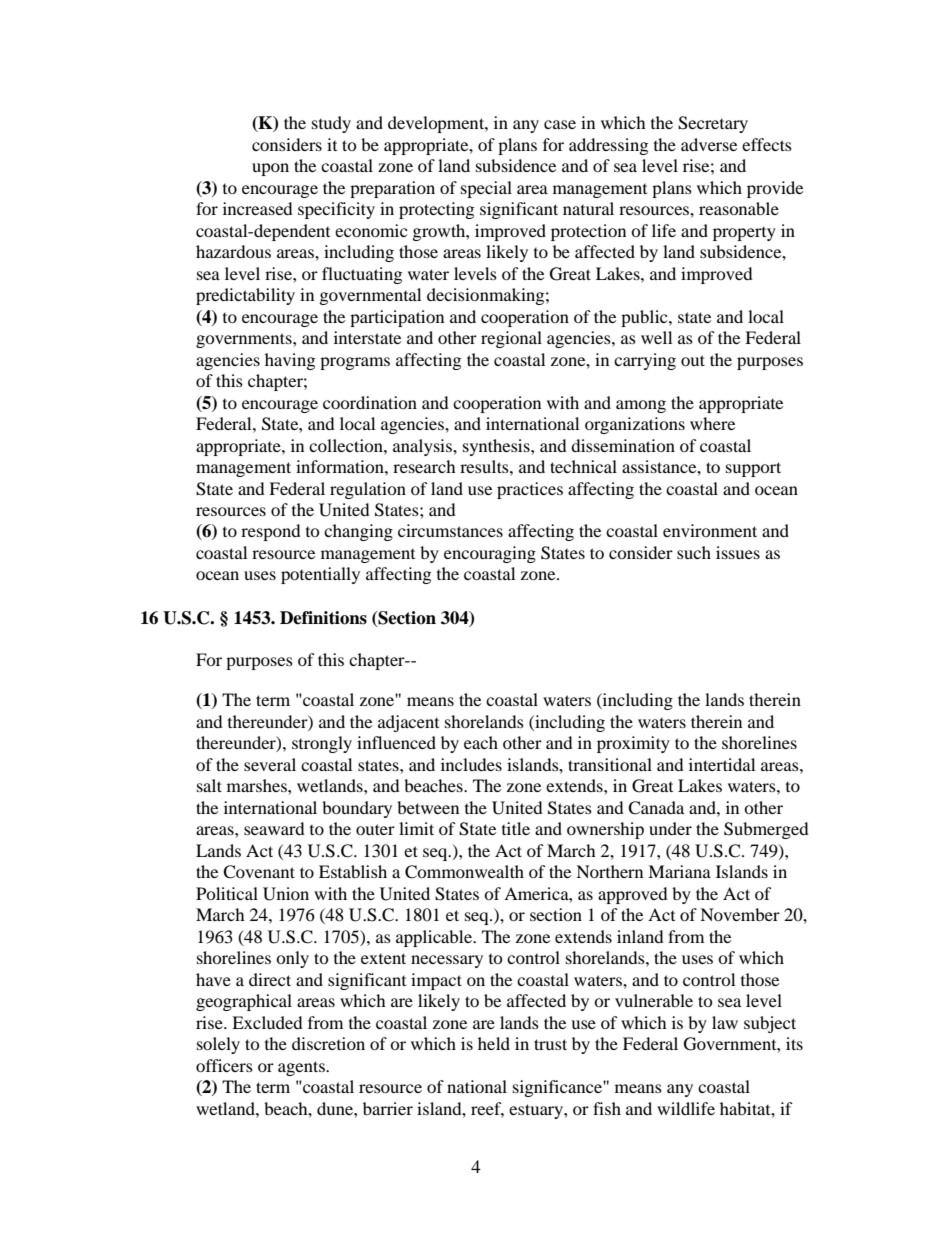 This screenshot has height=1233, width=952. Describe the element at coordinates (486, 189) in the screenshot. I see `special` at that location.
